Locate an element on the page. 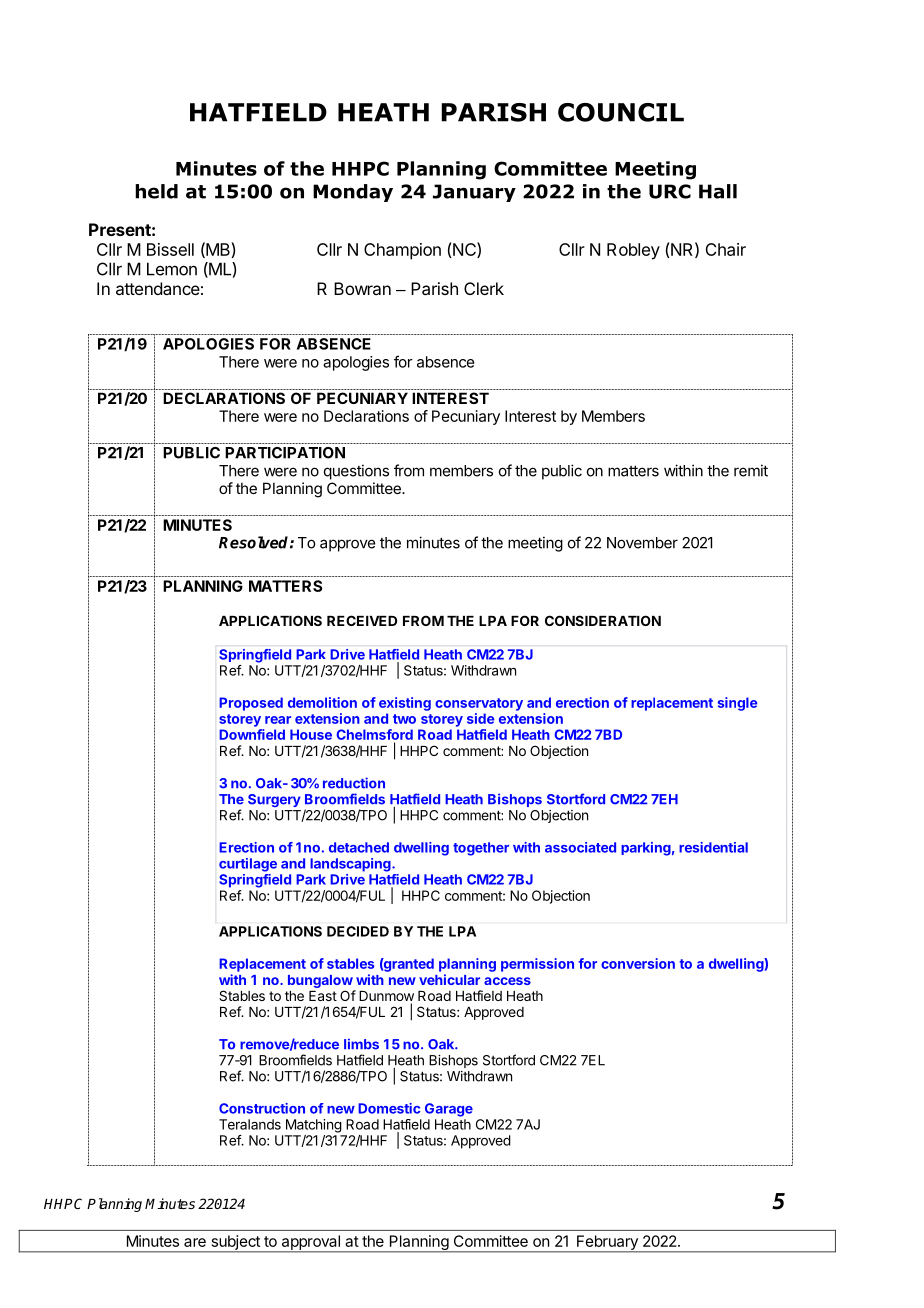 This page has width=924, height=1308. subject is located at coordinates (235, 1243).
